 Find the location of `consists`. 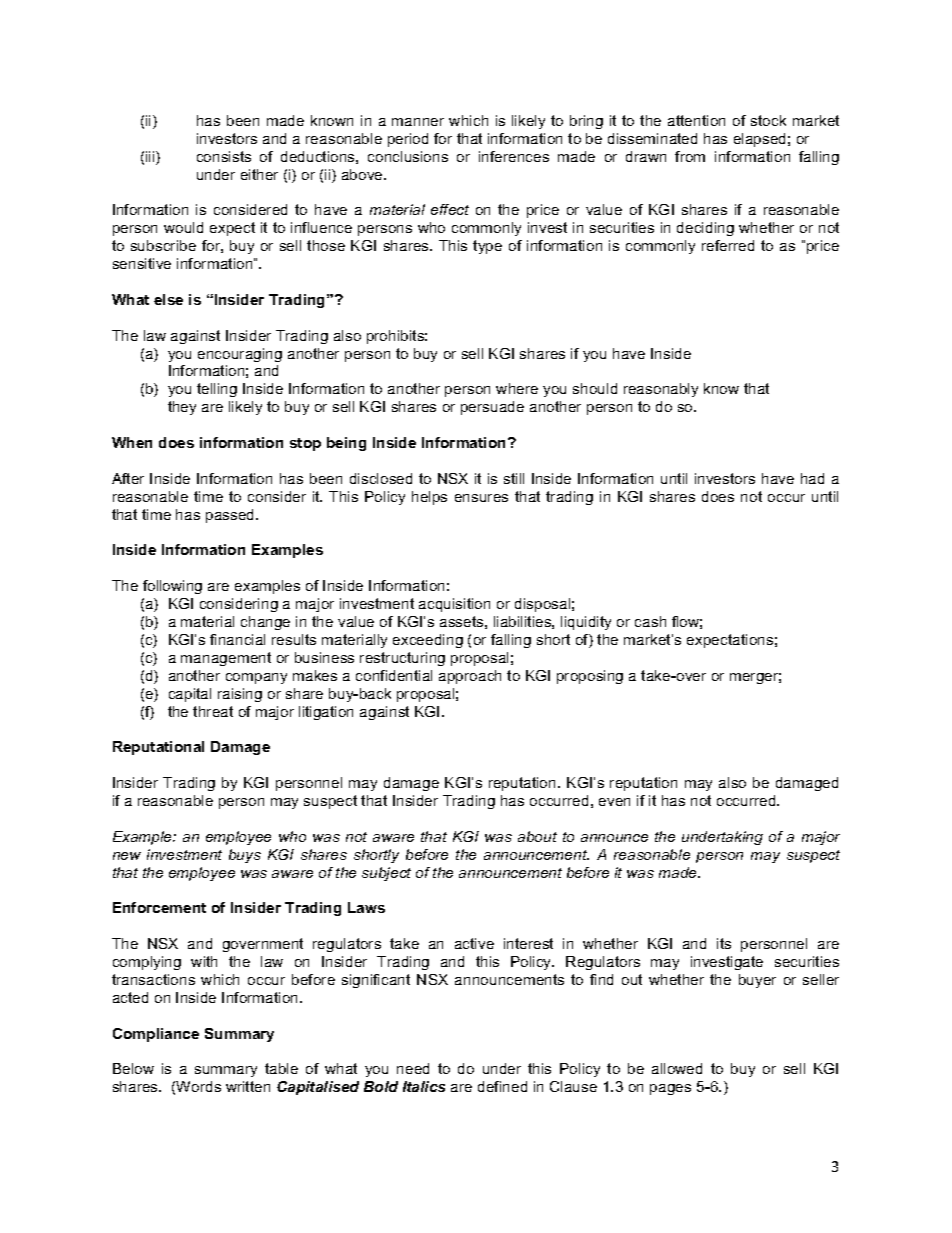

consists is located at coordinates (224, 156).
